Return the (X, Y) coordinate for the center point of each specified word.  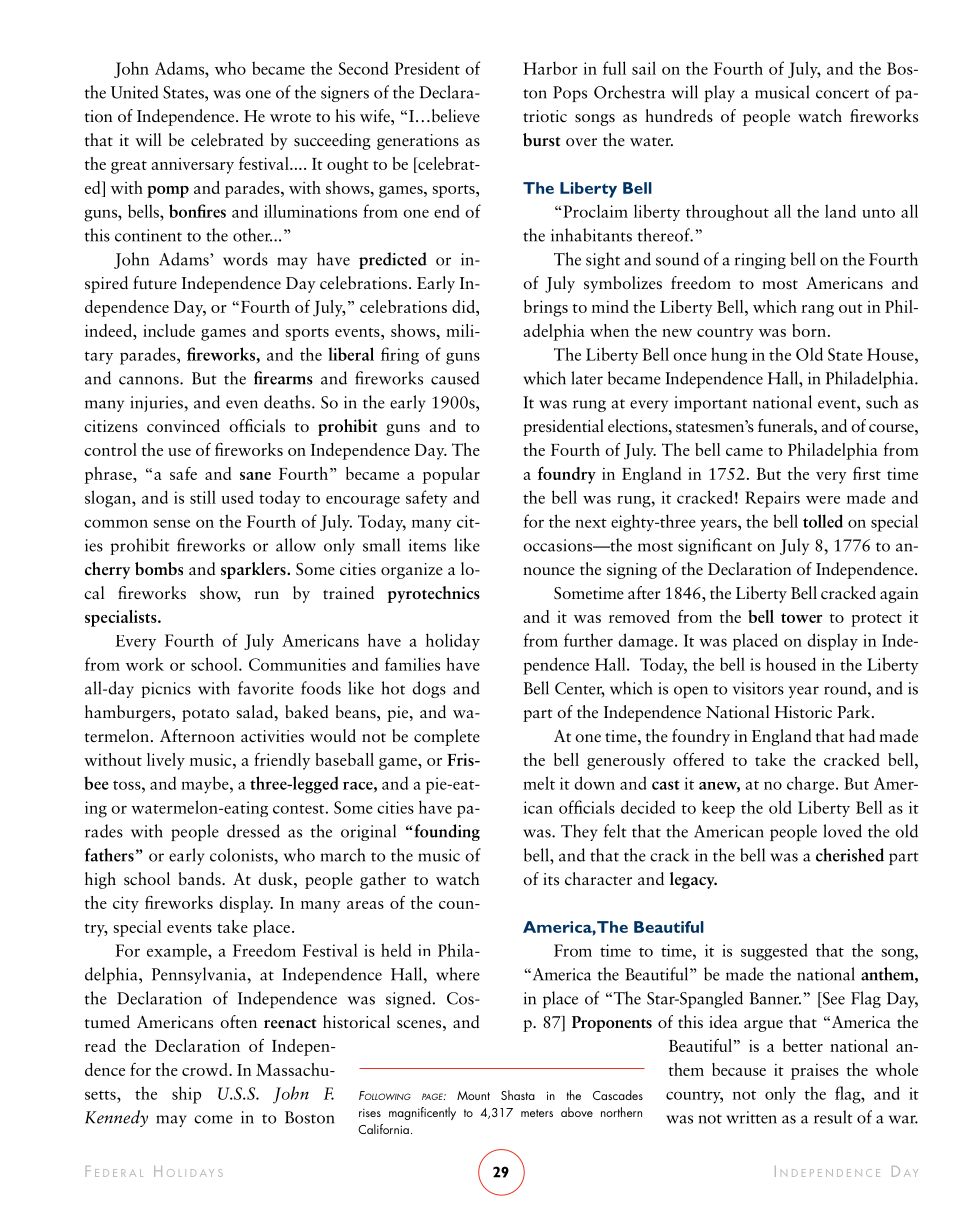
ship (187, 1095)
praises (815, 1072)
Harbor (550, 68)
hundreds (679, 116)
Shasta (518, 1095)
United (135, 92)
